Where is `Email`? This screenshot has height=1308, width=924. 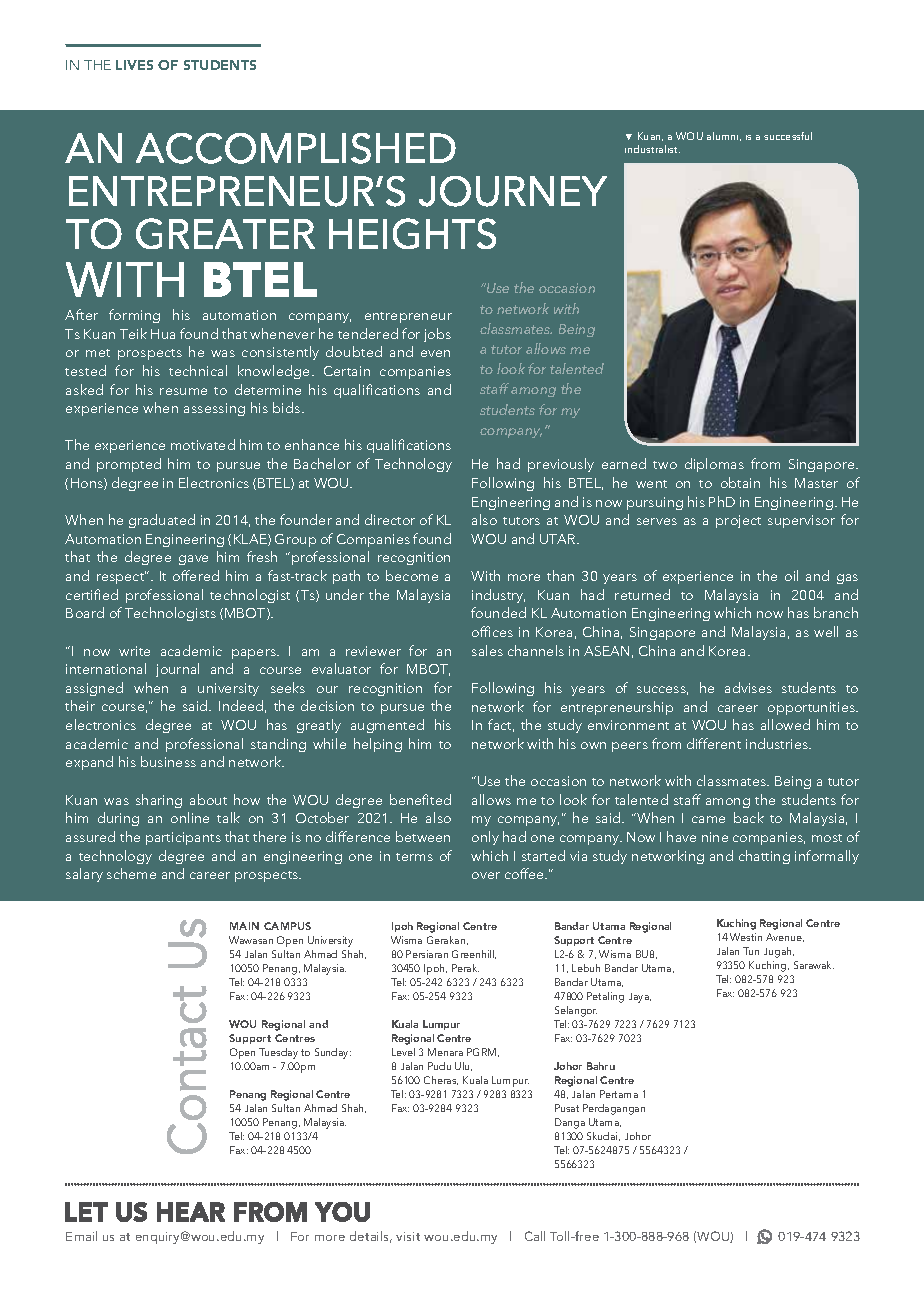
Email is located at coordinates (81, 1236).
